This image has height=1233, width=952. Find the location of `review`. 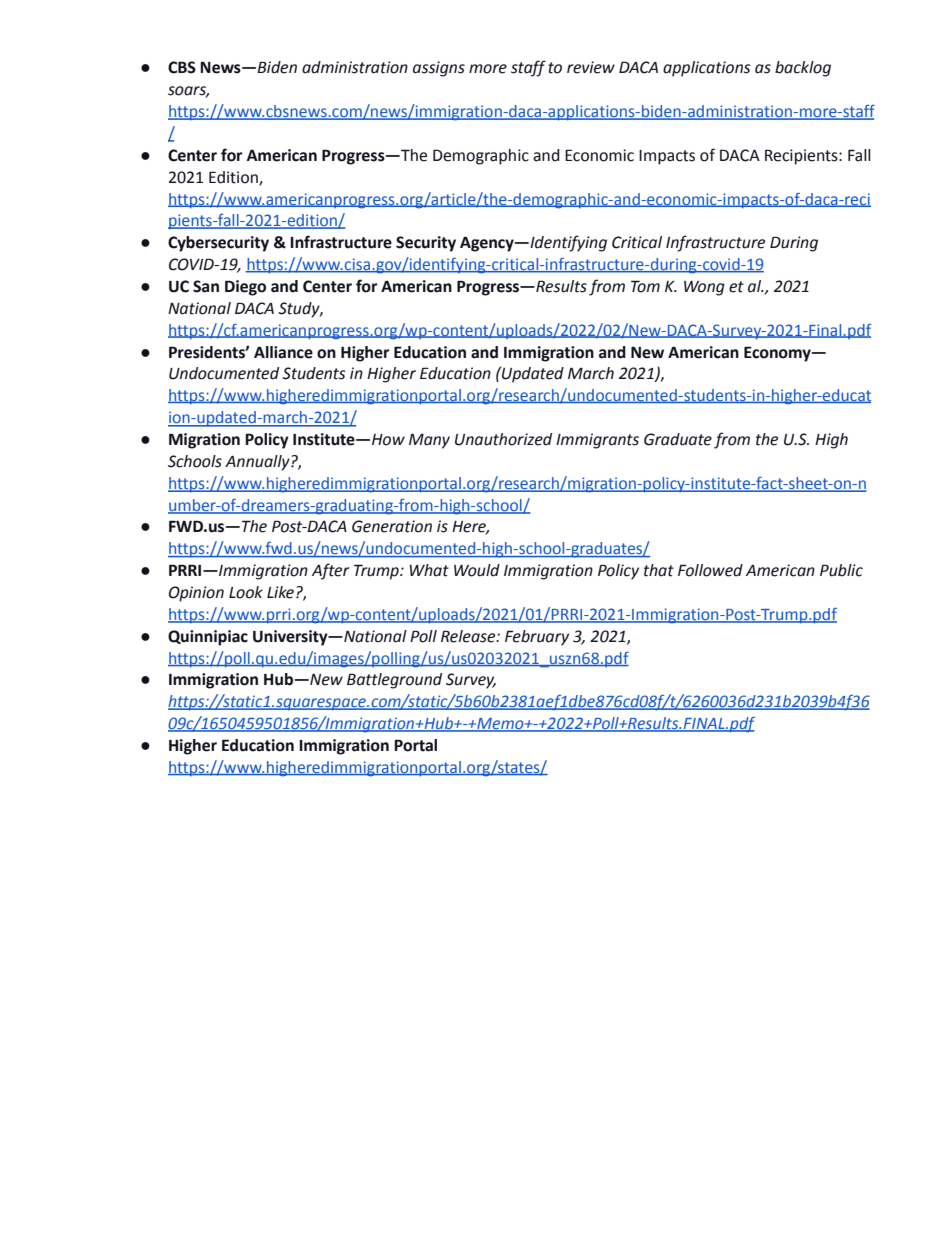

review is located at coordinates (591, 67).
